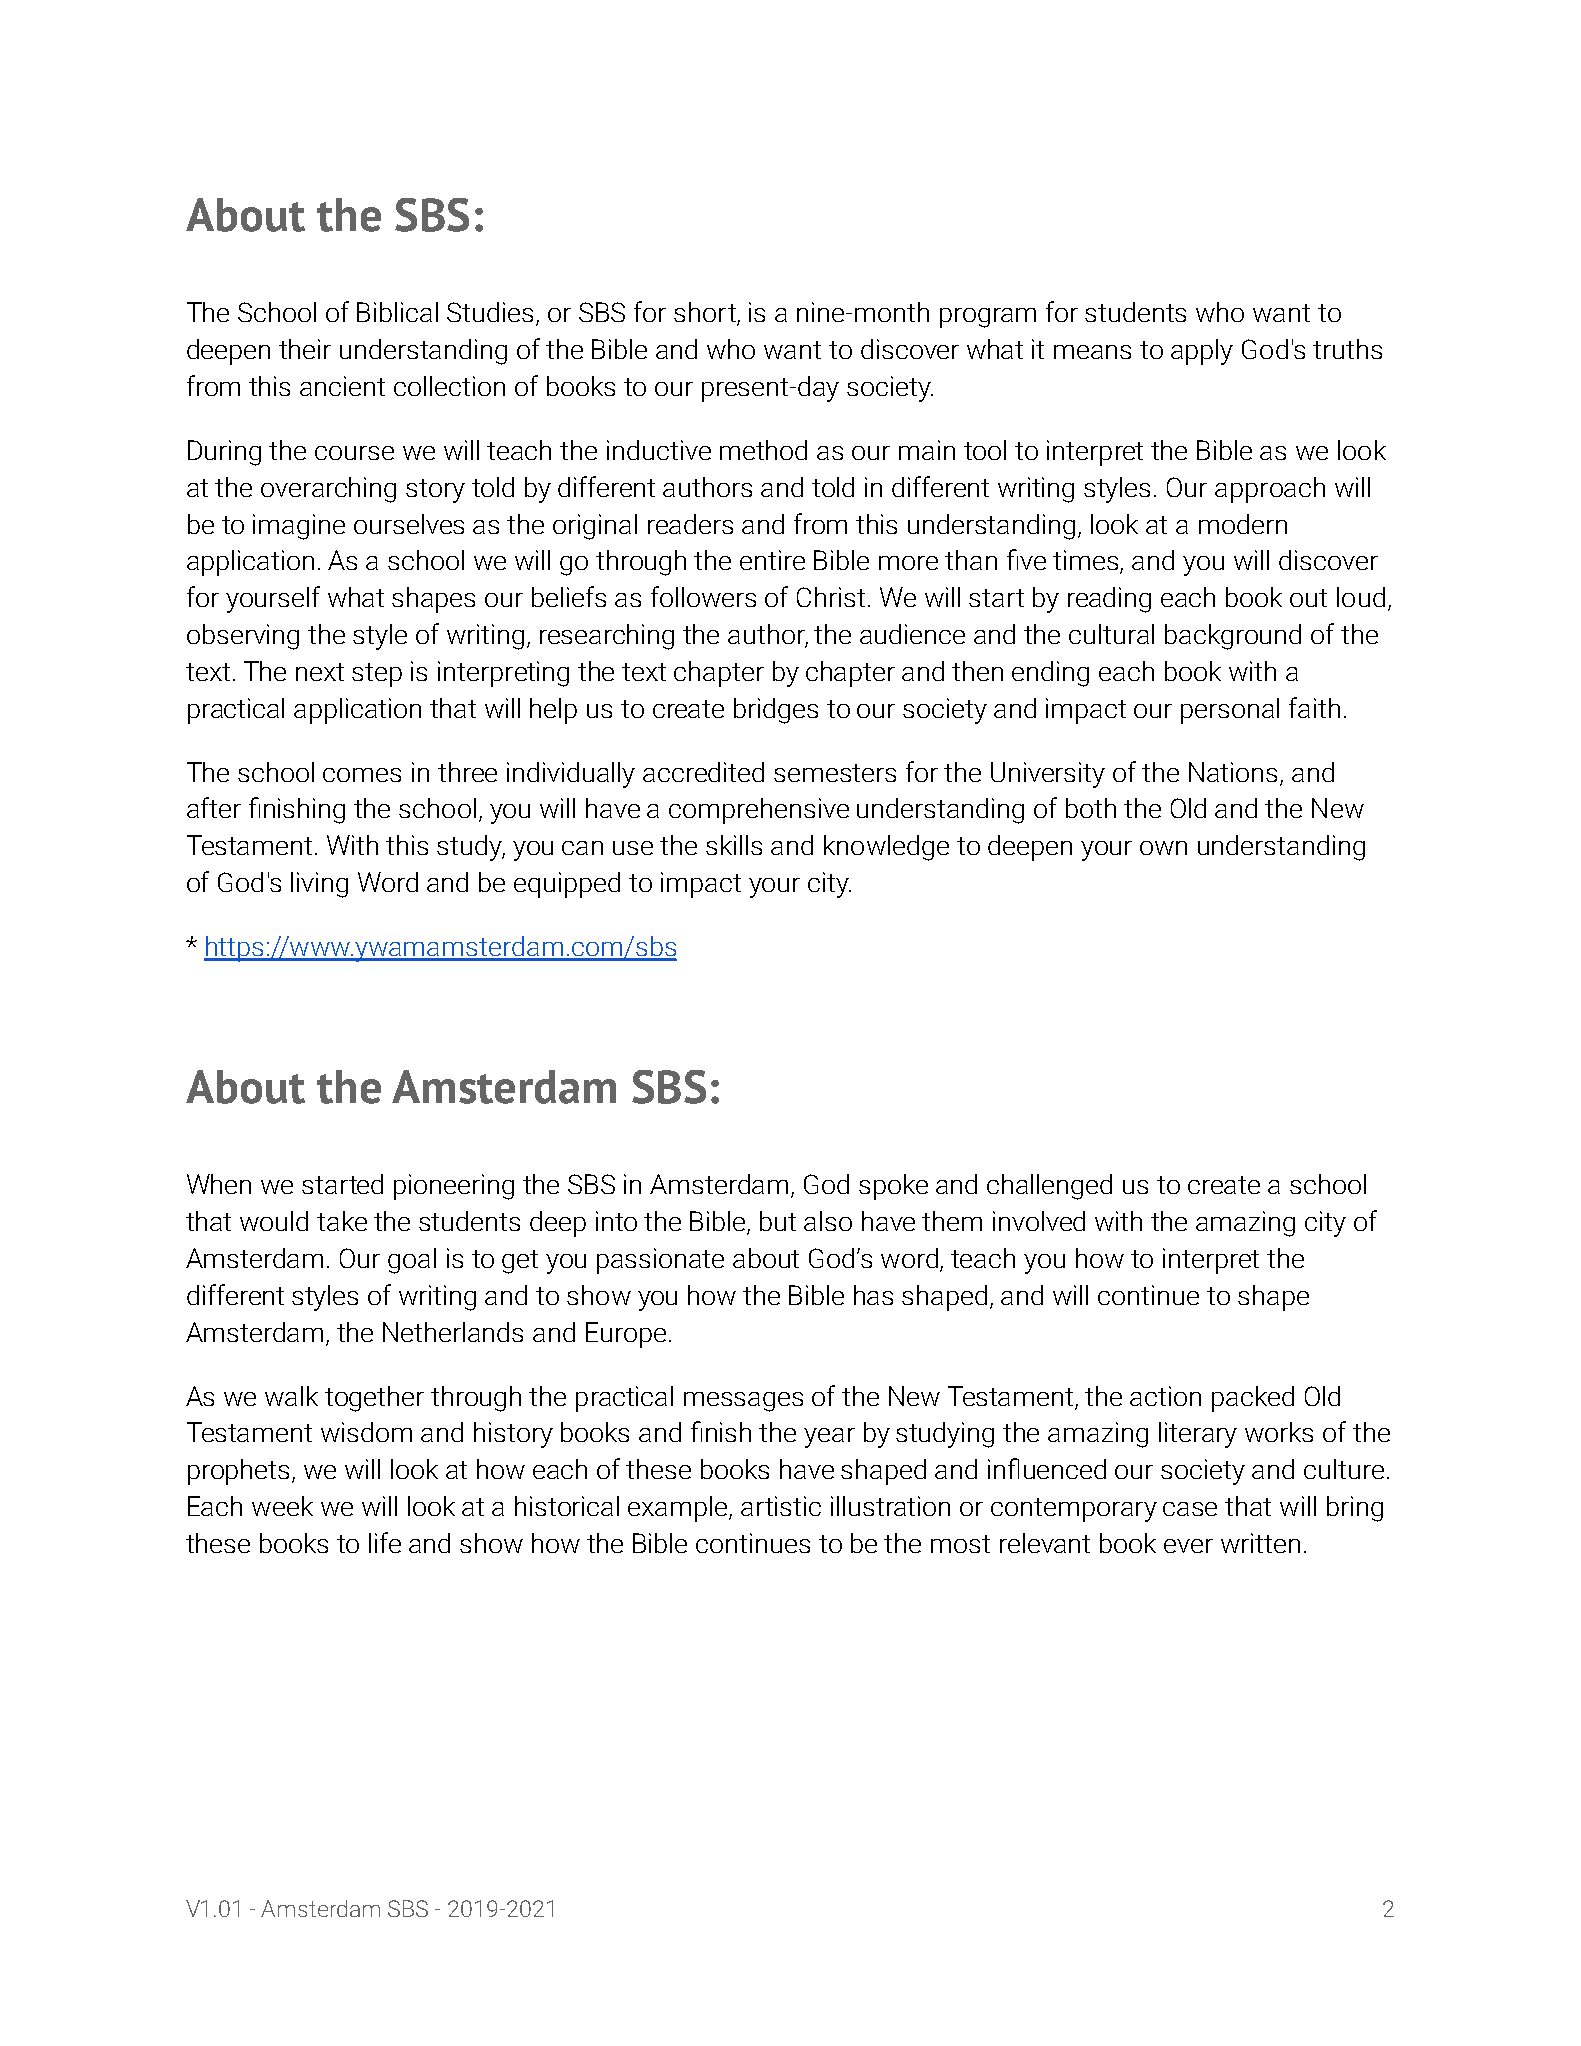 Image resolution: width=1581 pixels, height=2046 pixels. I want to click on short, so click(706, 313).
